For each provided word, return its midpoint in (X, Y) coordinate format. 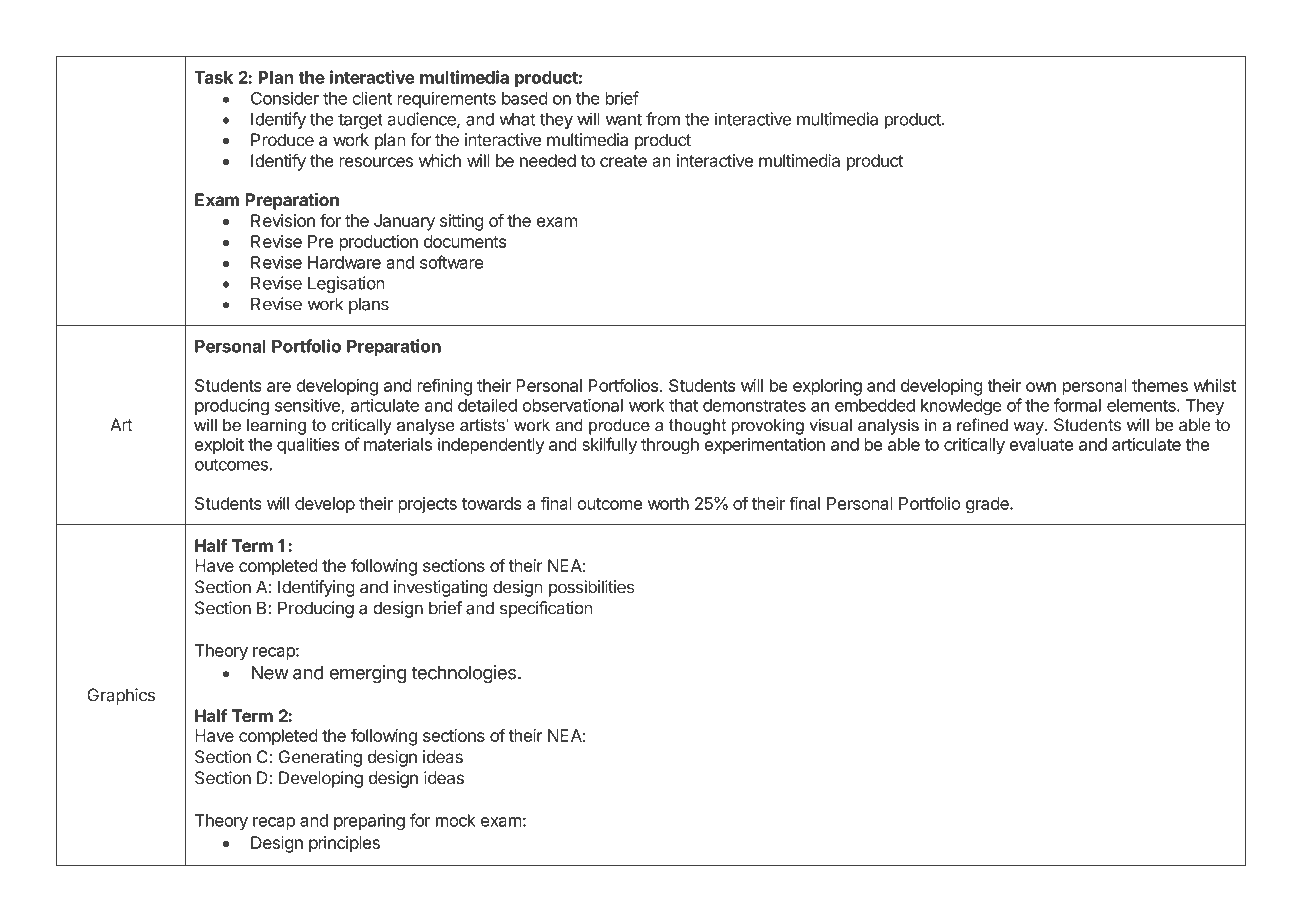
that (683, 405)
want (624, 119)
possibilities (592, 588)
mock (456, 820)
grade (988, 505)
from (663, 119)
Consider (285, 98)
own (1041, 387)
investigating (441, 588)
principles (344, 844)
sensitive (308, 406)
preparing (369, 822)
